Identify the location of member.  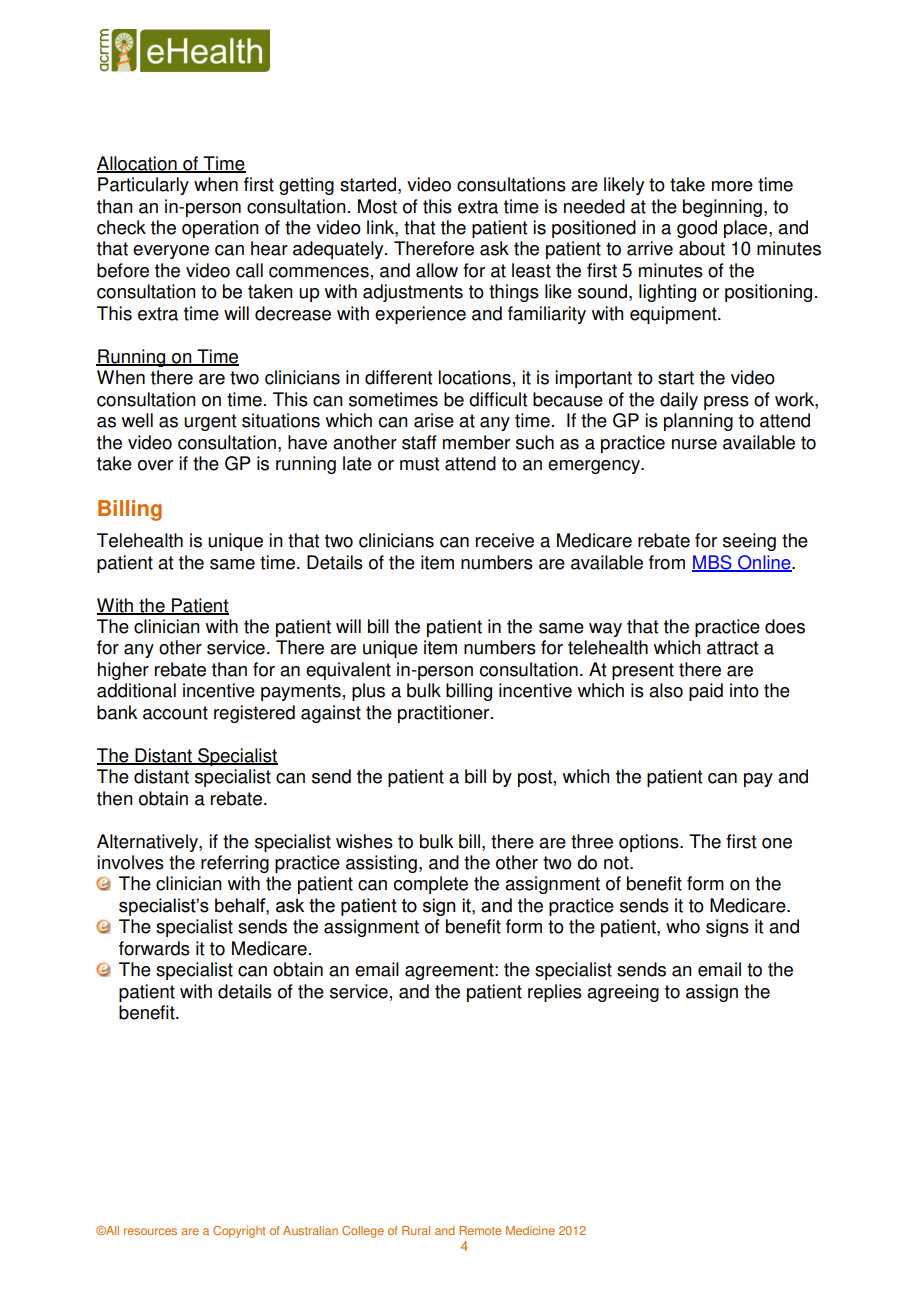
(476, 442).
